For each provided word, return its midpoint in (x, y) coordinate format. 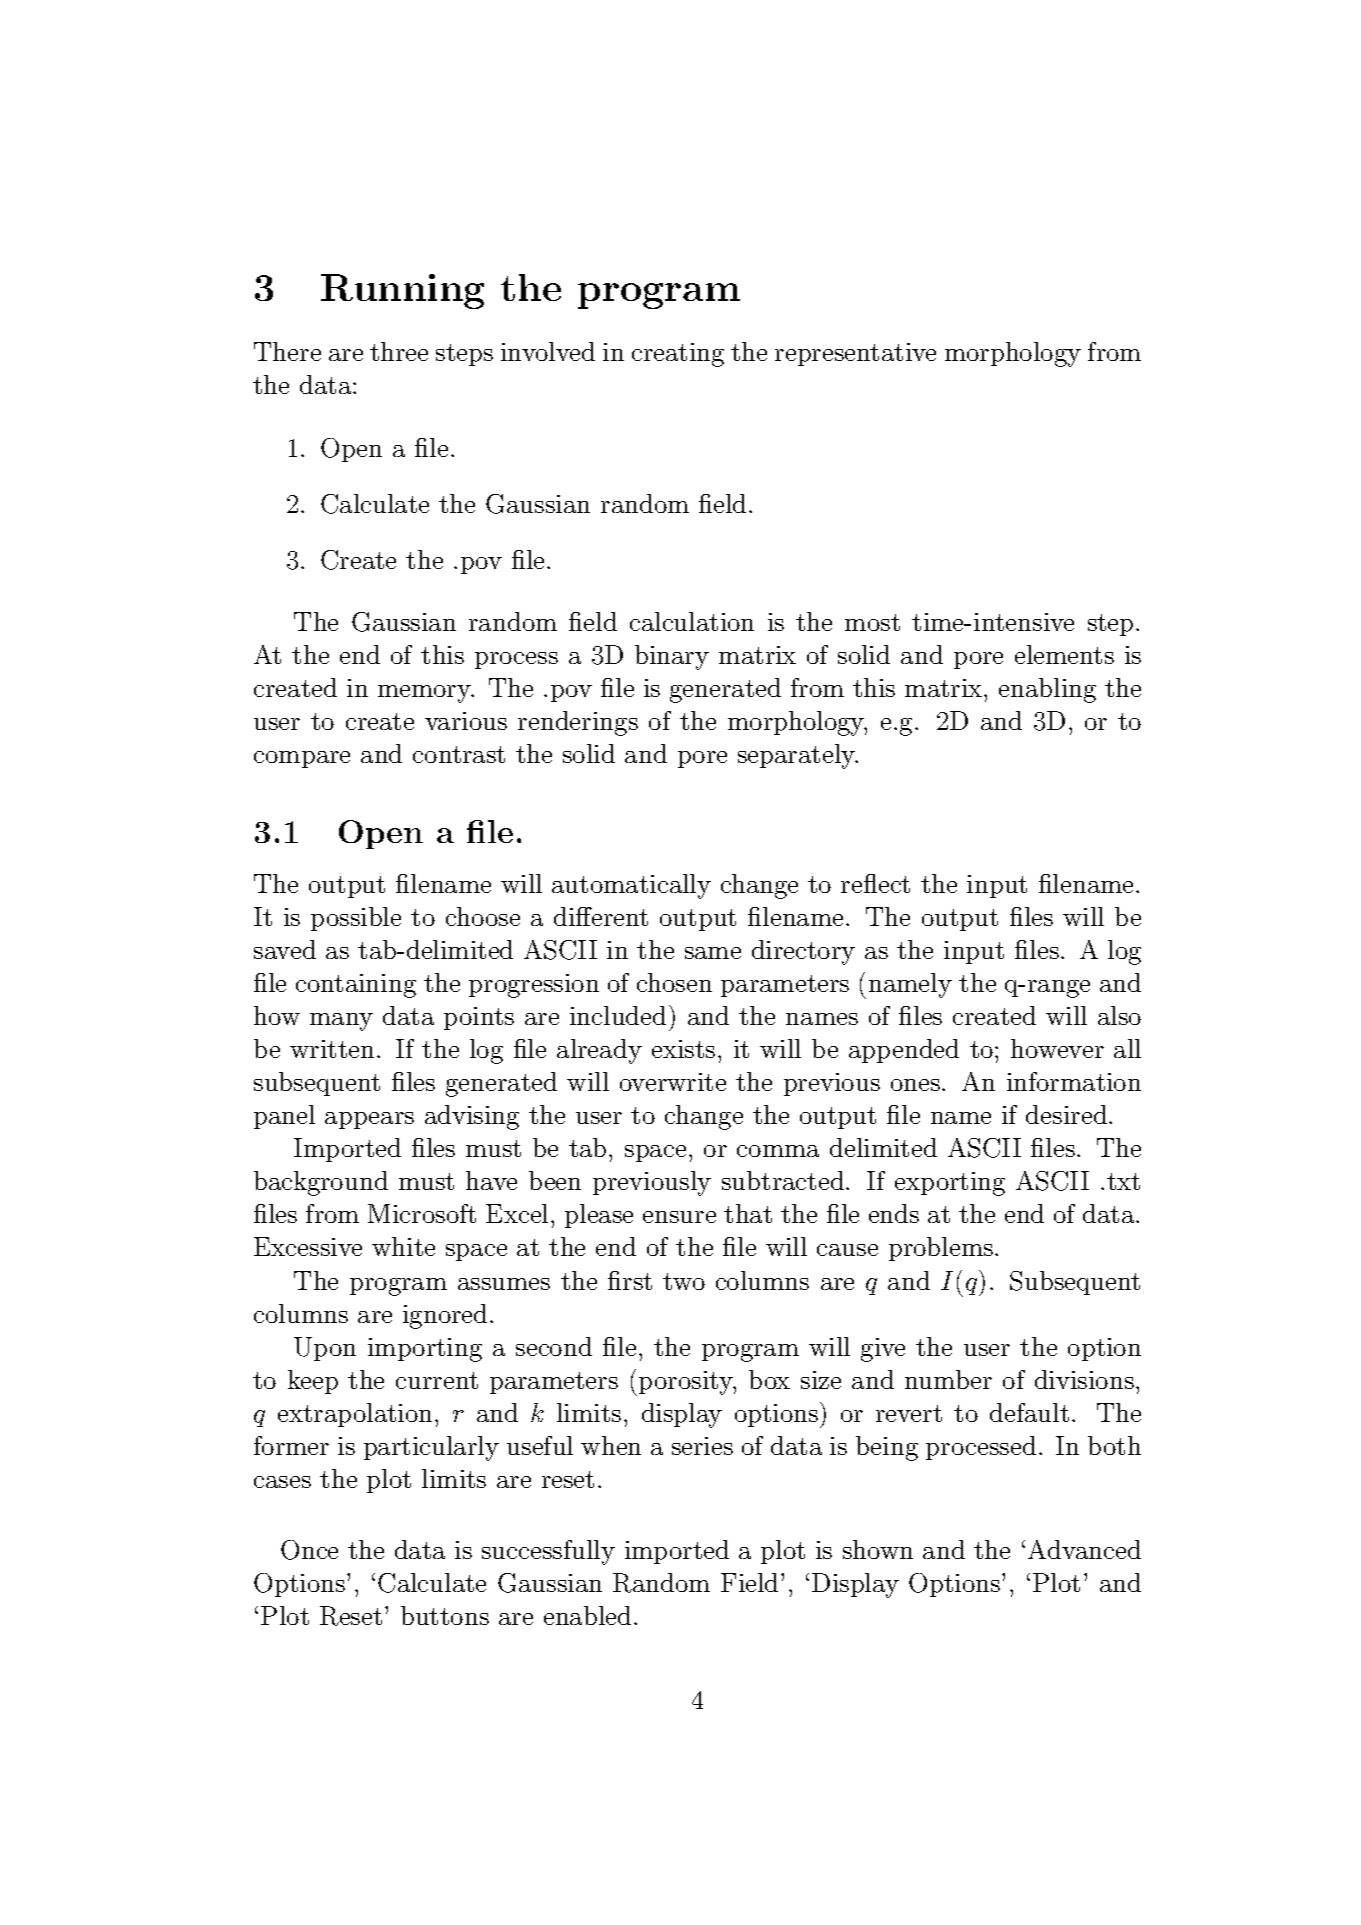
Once (309, 1550)
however (1057, 1048)
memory (425, 694)
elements (1064, 654)
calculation (692, 621)
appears (369, 1120)
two (684, 1281)
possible (356, 919)
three (399, 351)
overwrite (673, 1082)
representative (855, 354)
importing (425, 1350)
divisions (1084, 1379)
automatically (631, 886)
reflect (875, 883)
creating (678, 355)
